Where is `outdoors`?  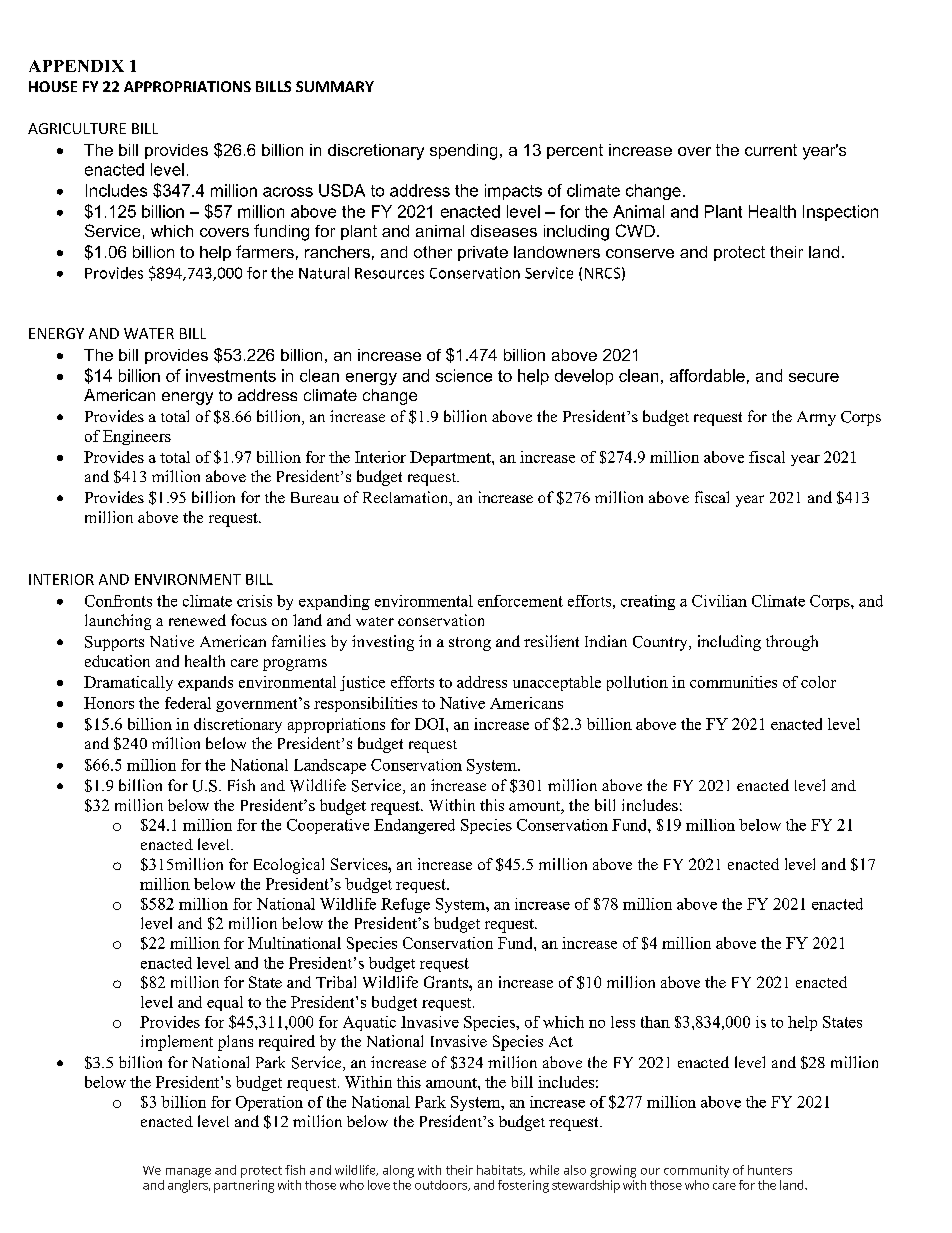
outdoors is located at coordinates (442, 1185).
